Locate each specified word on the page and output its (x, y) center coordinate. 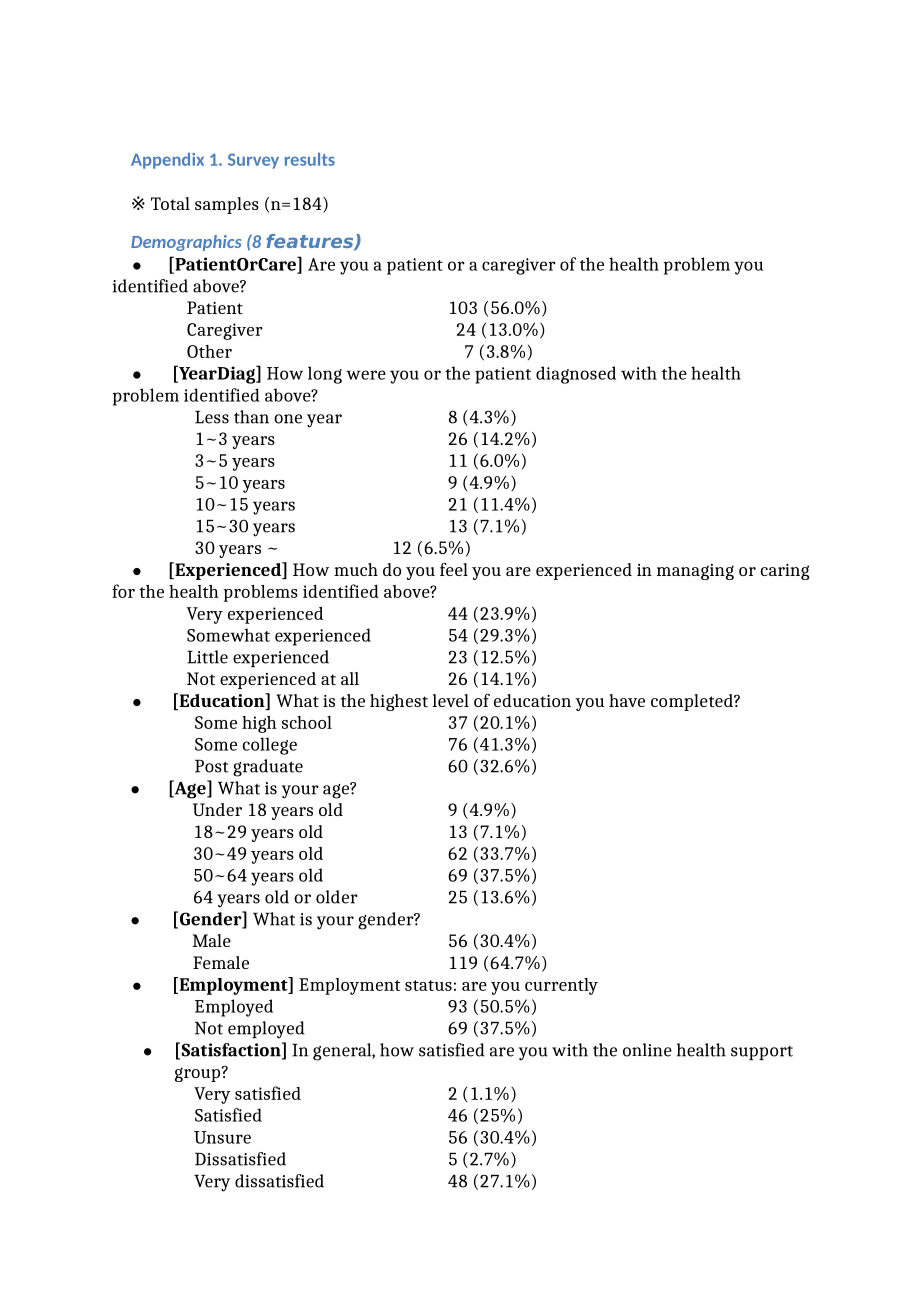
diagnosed (576, 375)
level (450, 700)
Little (207, 657)
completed (693, 702)
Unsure (222, 1137)
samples (227, 205)
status (428, 985)
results (310, 159)
